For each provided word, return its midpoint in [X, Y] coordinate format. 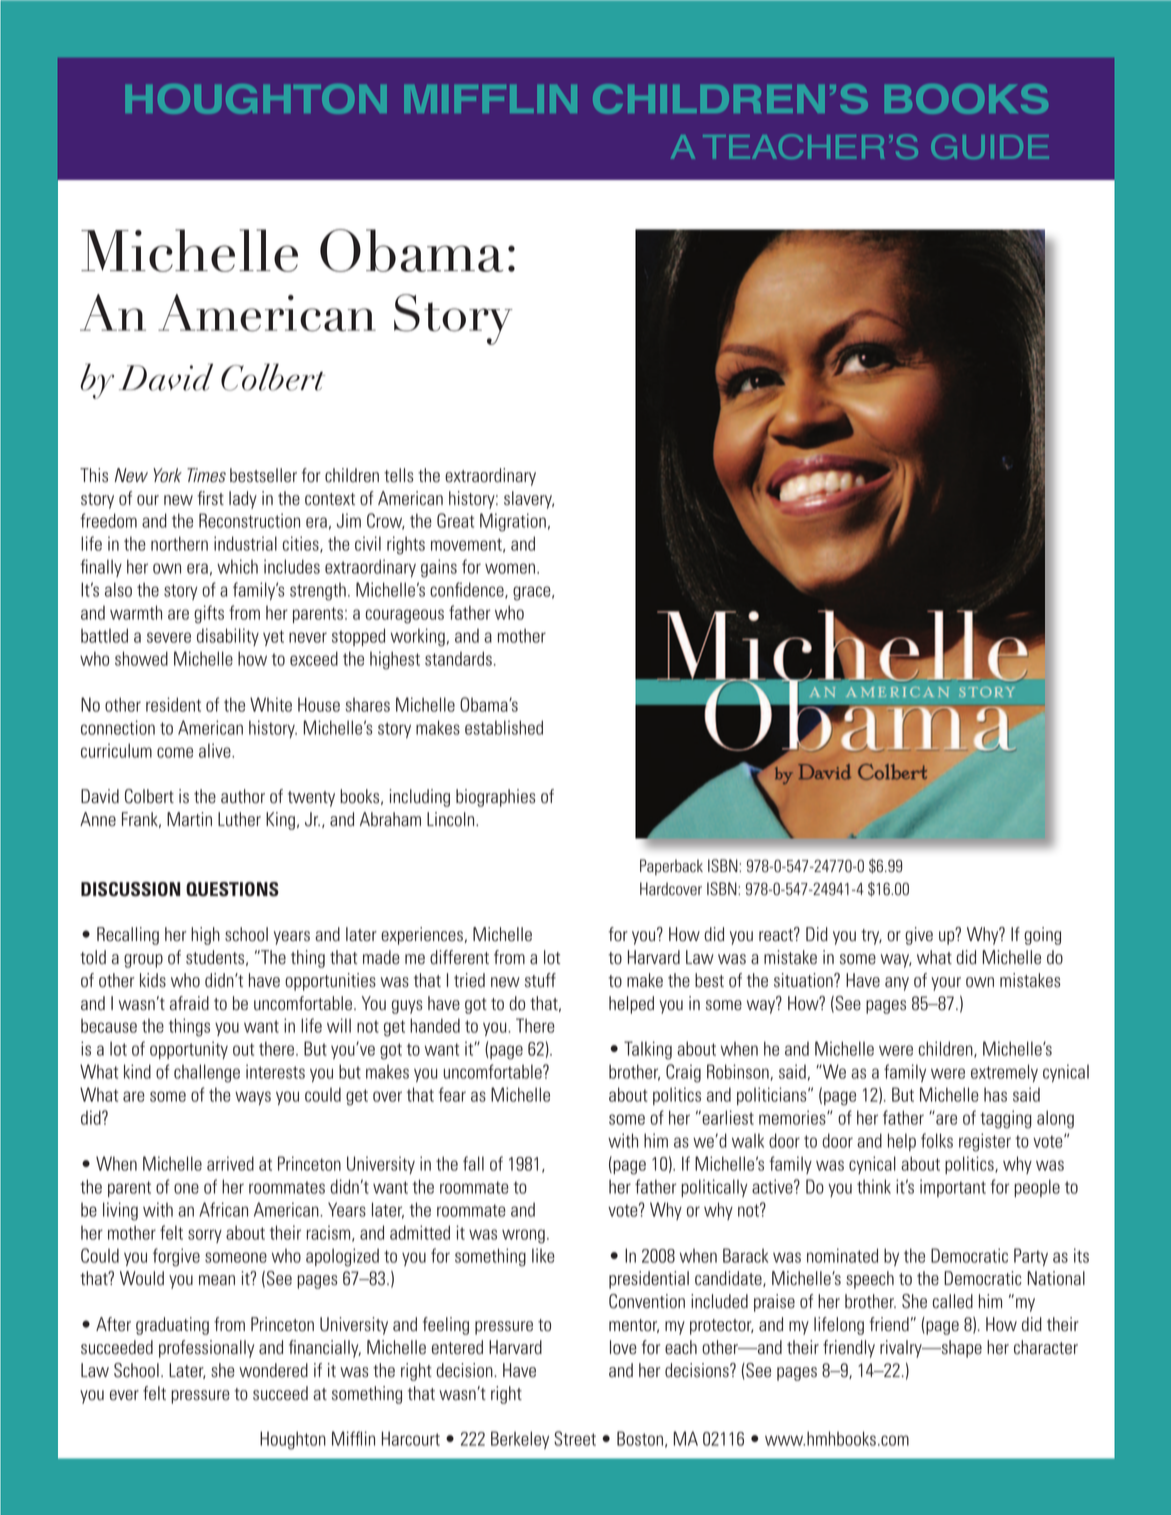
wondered [273, 1370]
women [510, 568]
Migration [513, 522]
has [995, 1094]
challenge [207, 1073]
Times [206, 475]
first [210, 498]
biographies [496, 798]
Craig [683, 1073]
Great [455, 520]
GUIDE [990, 147]
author [243, 796]
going [1042, 936]
